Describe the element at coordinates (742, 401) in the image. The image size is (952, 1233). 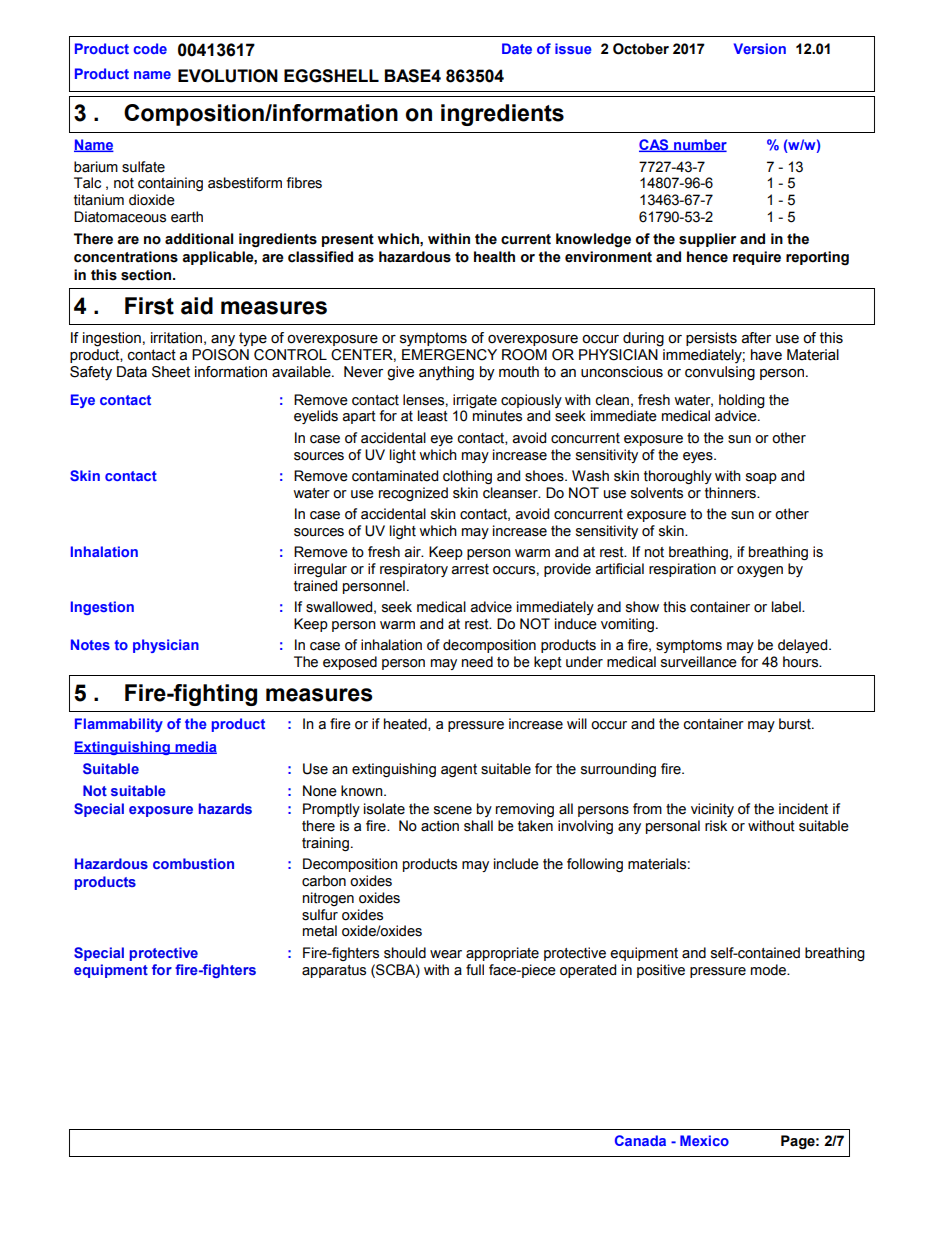
I see `holding` at that location.
